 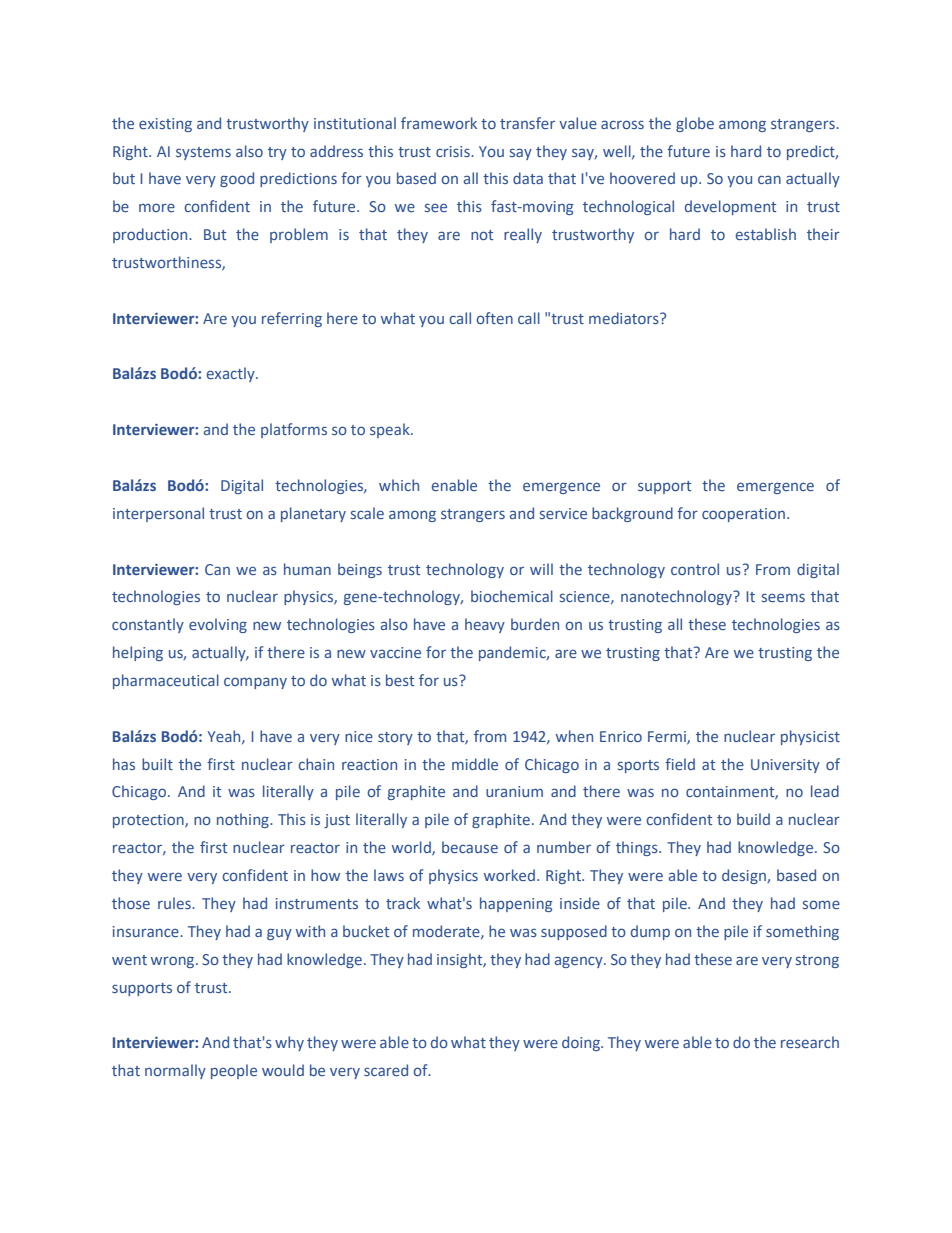 I want to click on biochemical, so click(x=512, y=596).
